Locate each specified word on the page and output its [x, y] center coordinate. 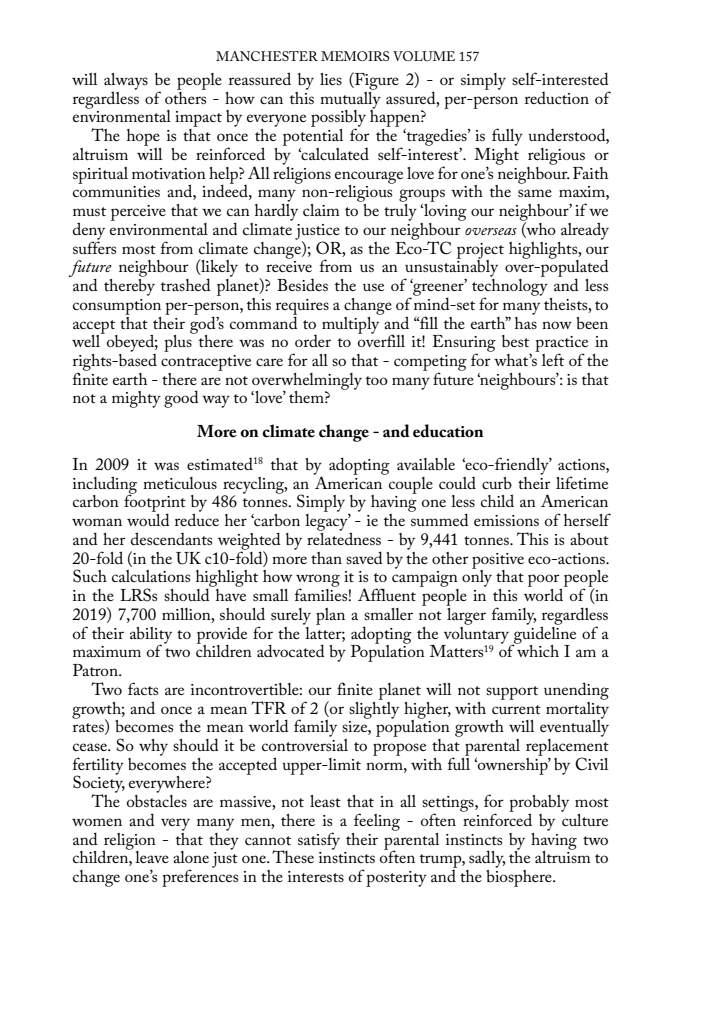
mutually [350, 100]
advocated [291, 650]
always [126, 82]
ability [151, 636]
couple [411, 485]
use [373, 287]
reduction [557, 98]
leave [152, 857]
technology [510, 287]
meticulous [180, 483]
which [537, 650]
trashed [186, 284]
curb [497, 483]
